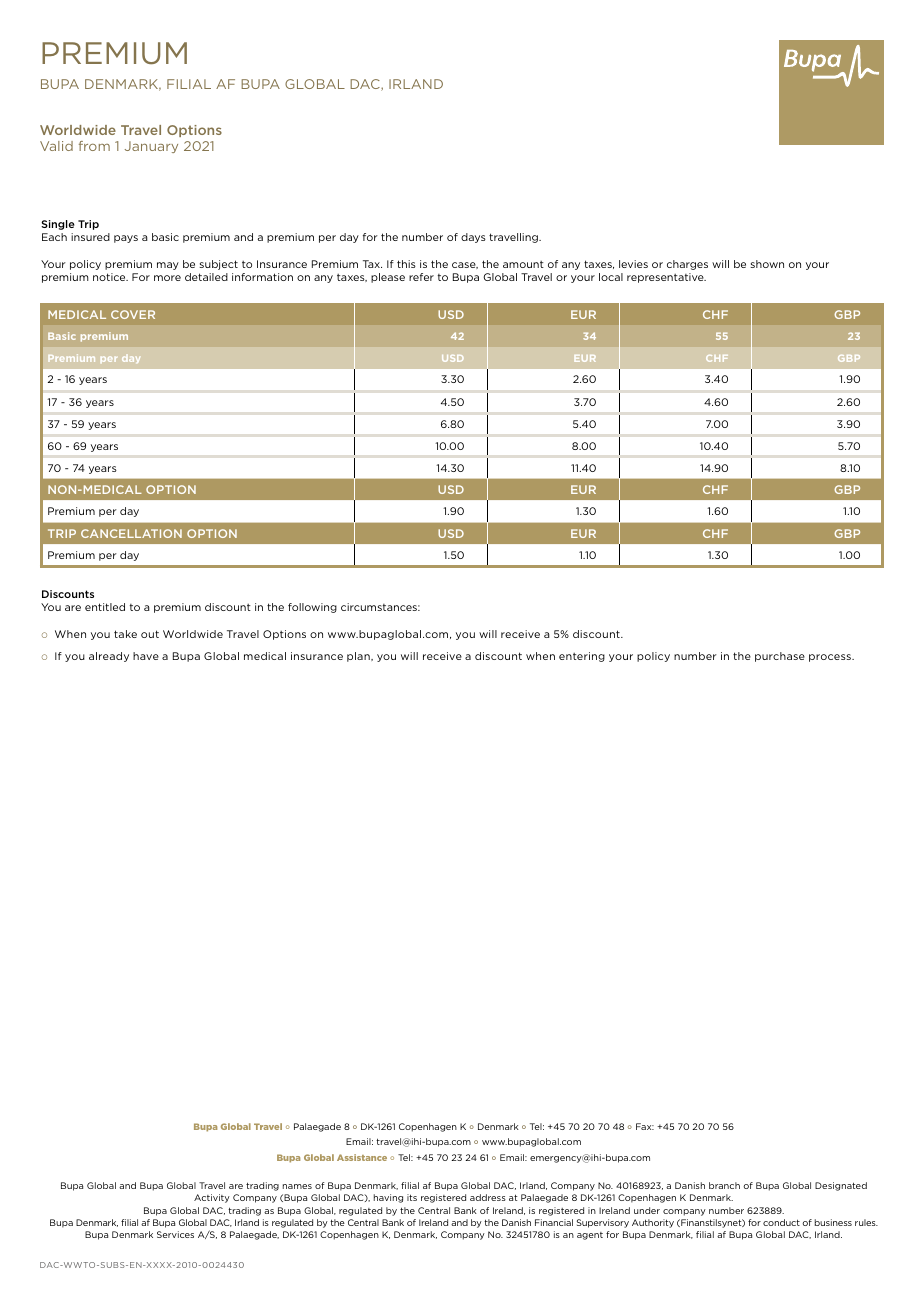  What do you see at coordinates (473, 238) in the page?
I see `days` at bounding box center [473, 238].
